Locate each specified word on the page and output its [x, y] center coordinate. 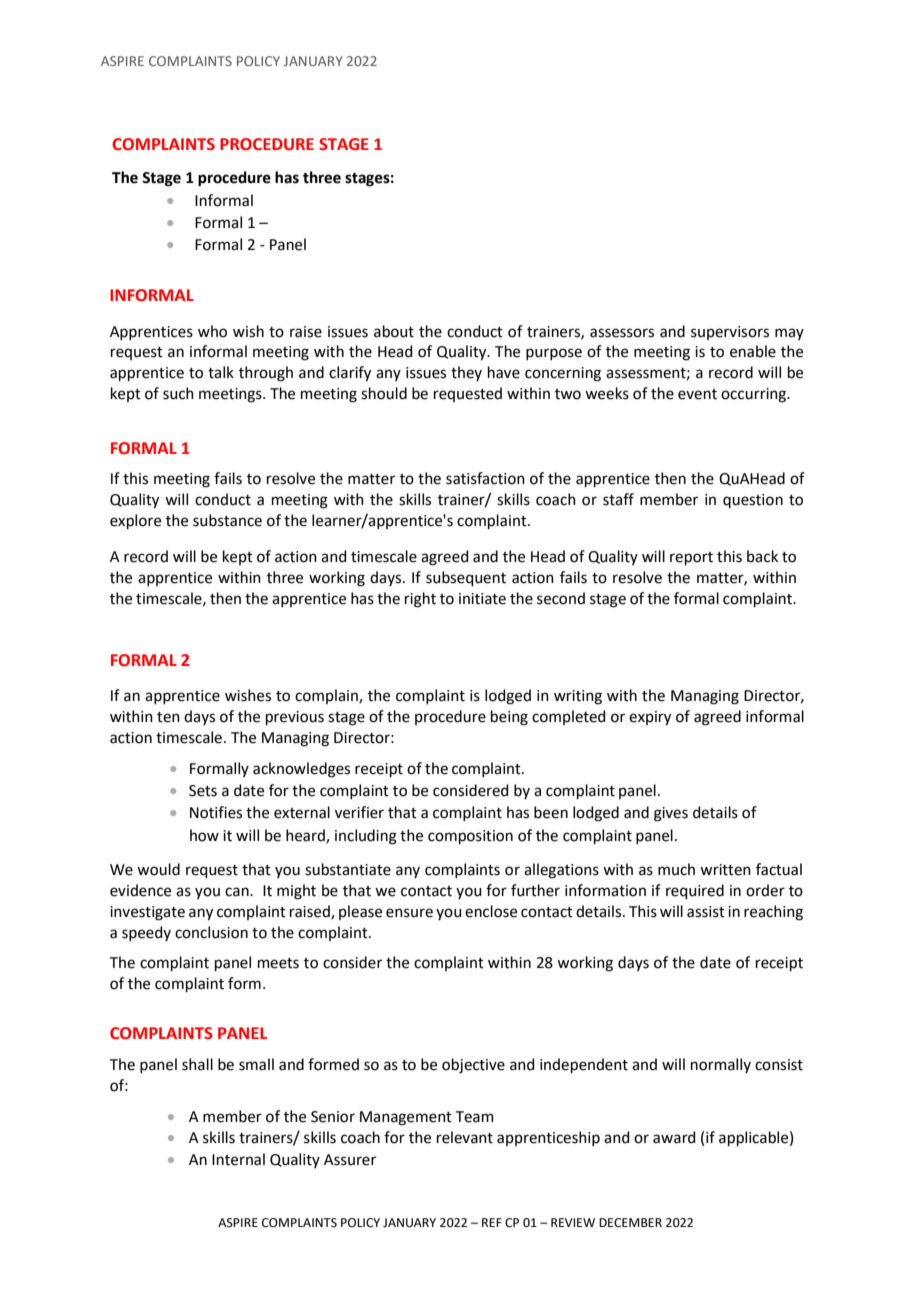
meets [278, 963]
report [691, 558]
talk [221, 372]
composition [470, 837]
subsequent [466, 578]
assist [706, 912]
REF [492, 1222]
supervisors [730, 333]
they [466, 373]
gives [671, 814]
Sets [203, 791]
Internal [238, 1159]
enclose [491, 911]
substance [227, 520]
